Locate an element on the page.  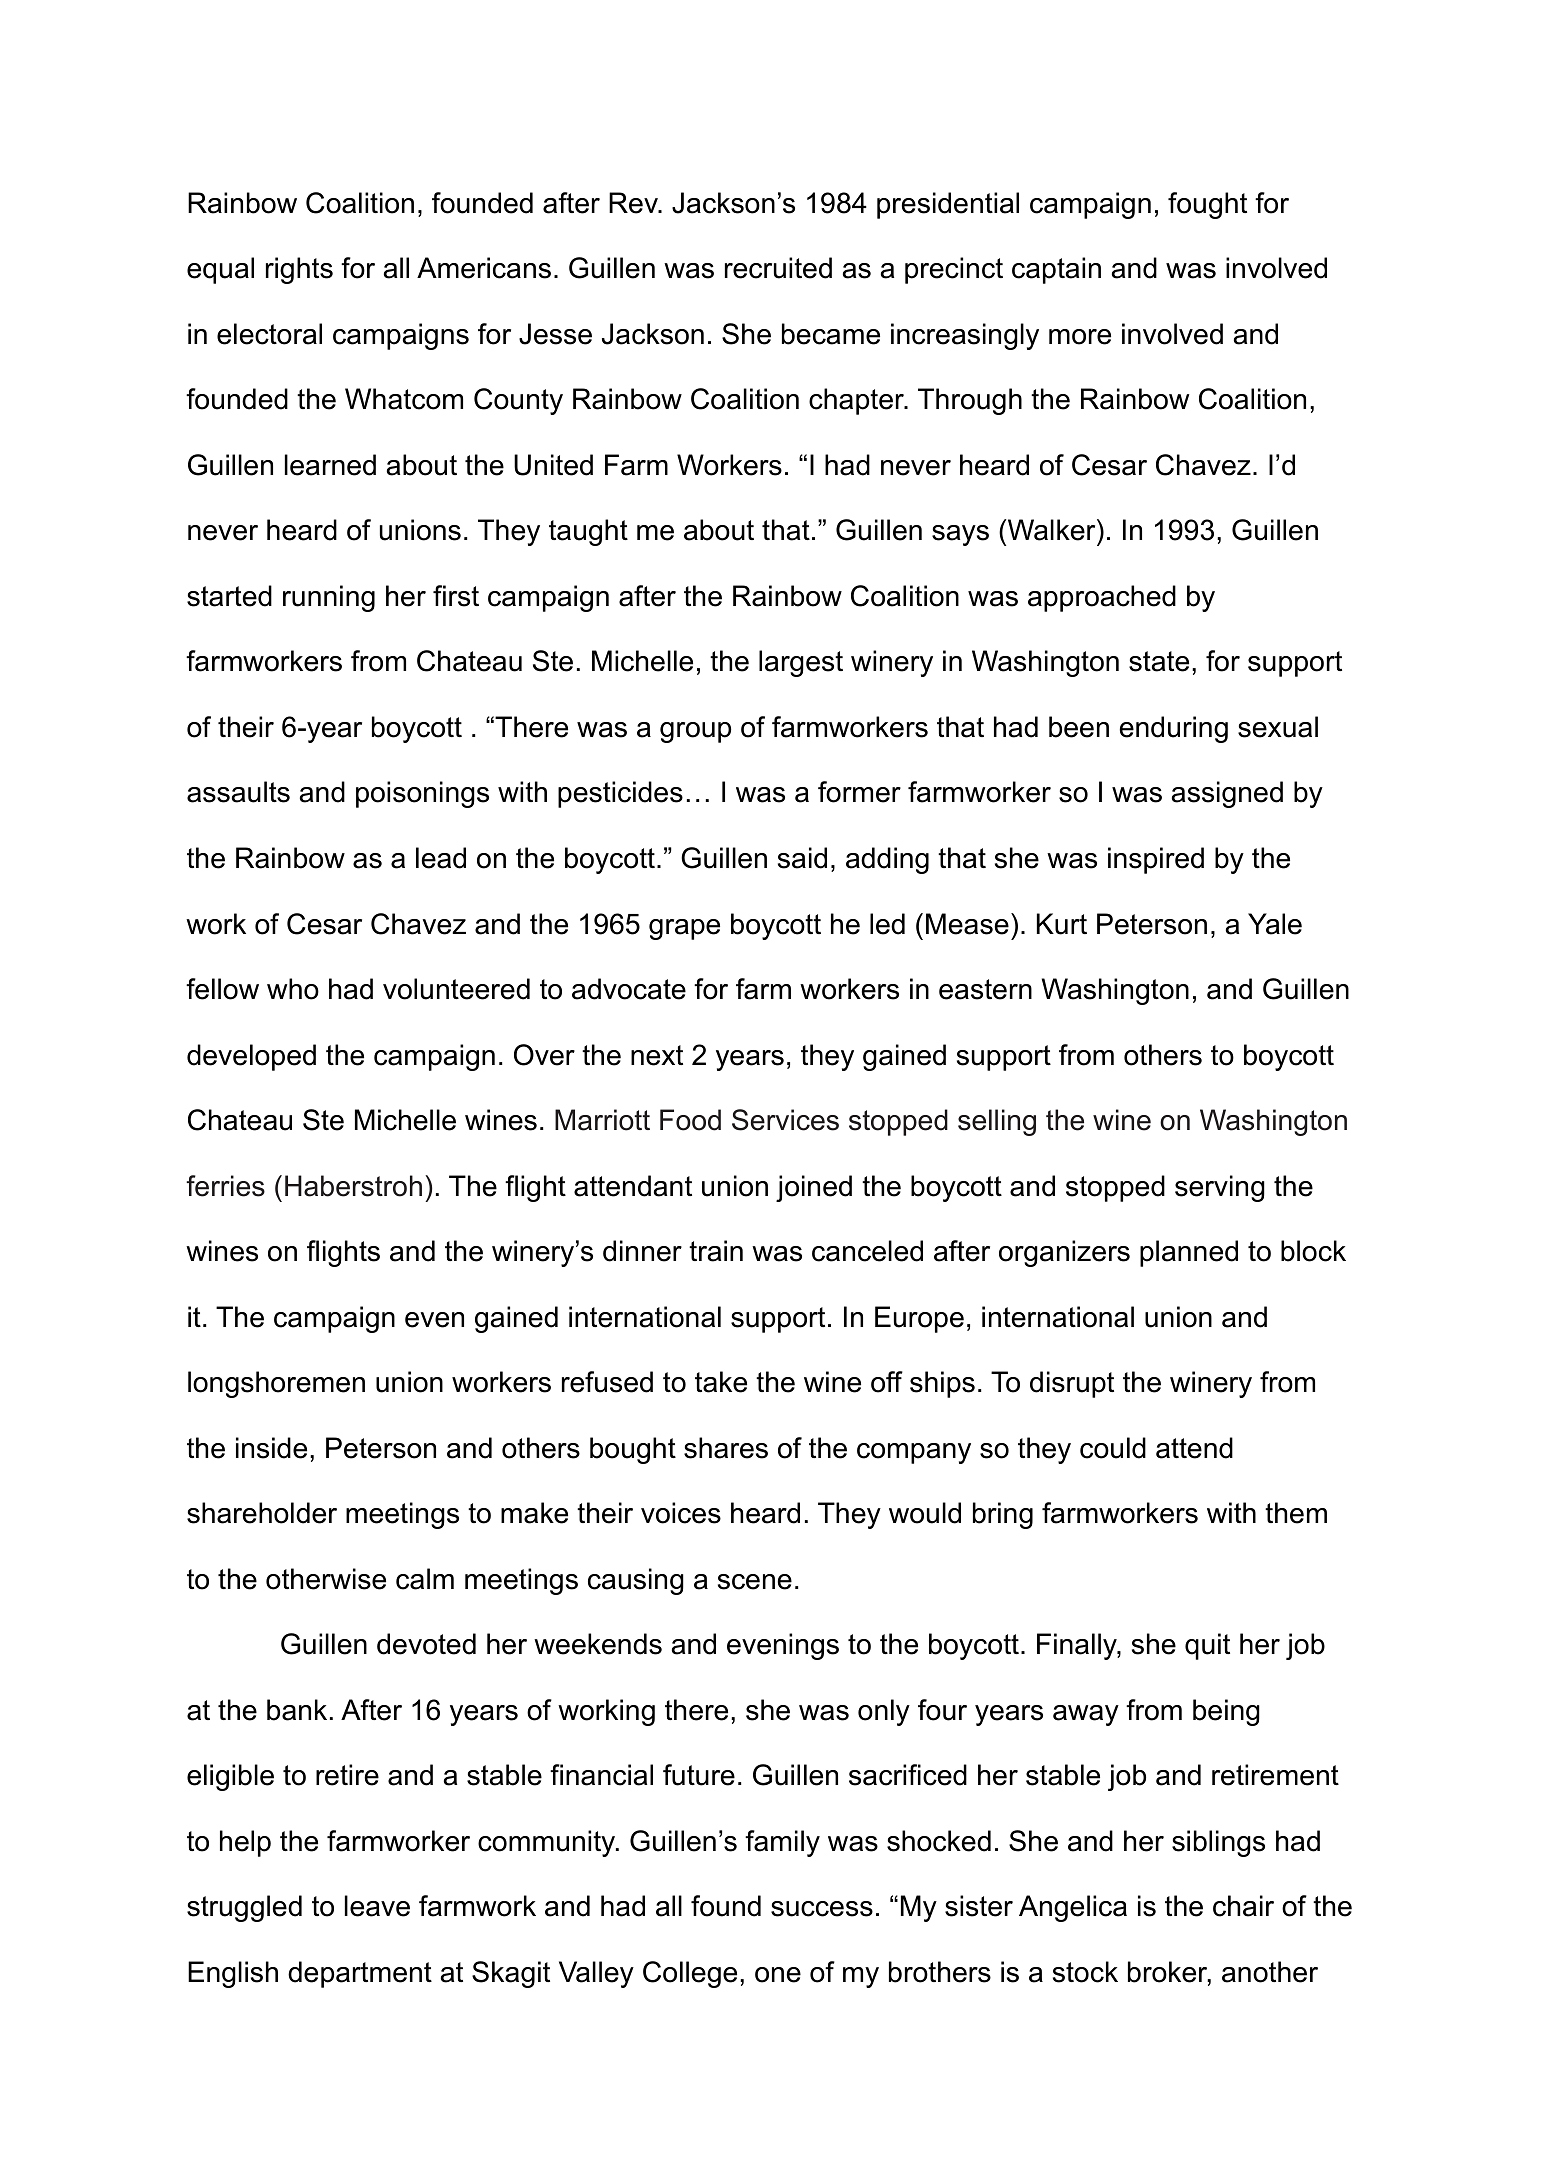
running is located at coordinates (329, 598).
